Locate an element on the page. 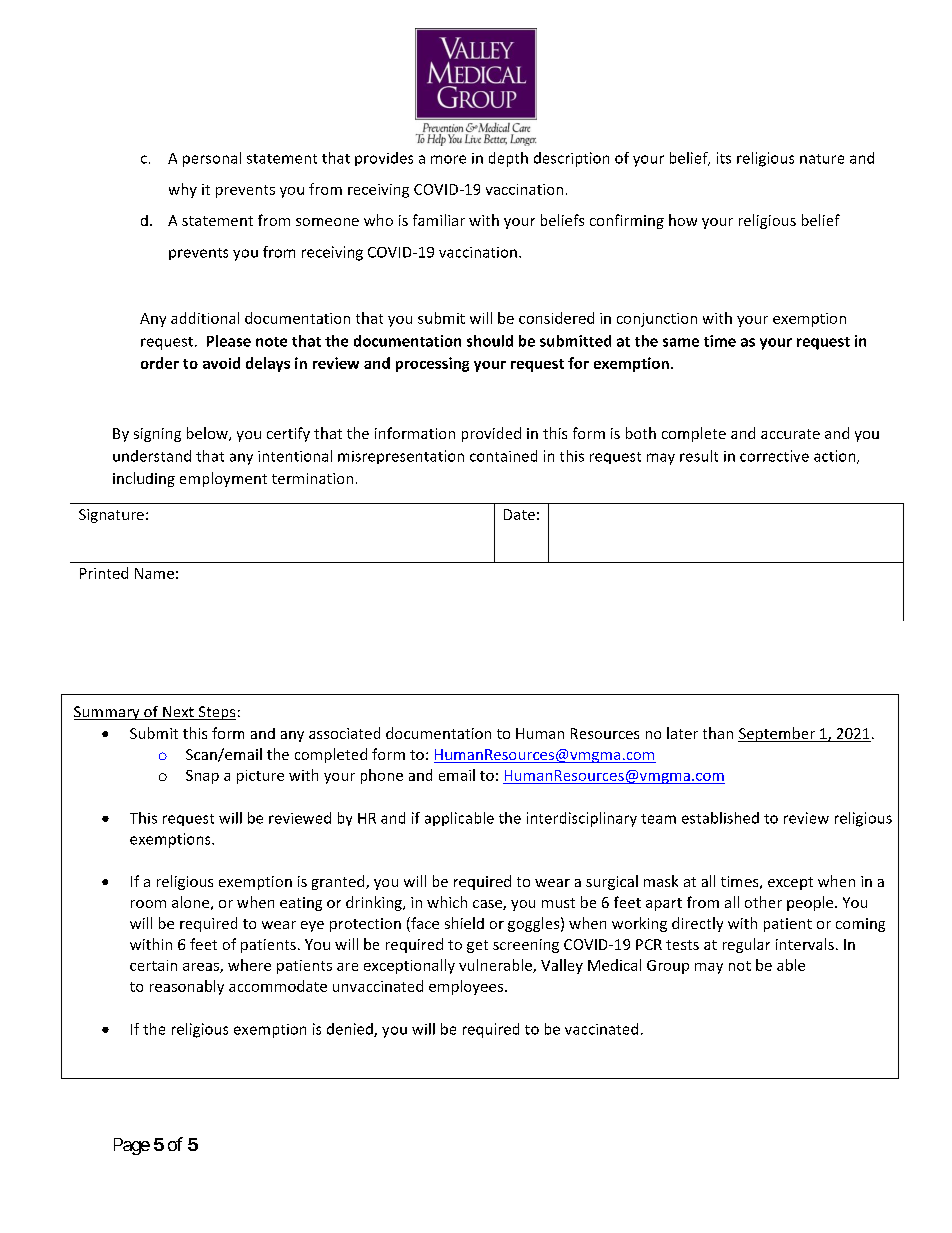 This document has height=1233, width=952. contained is located at coordinates (503, 456).
